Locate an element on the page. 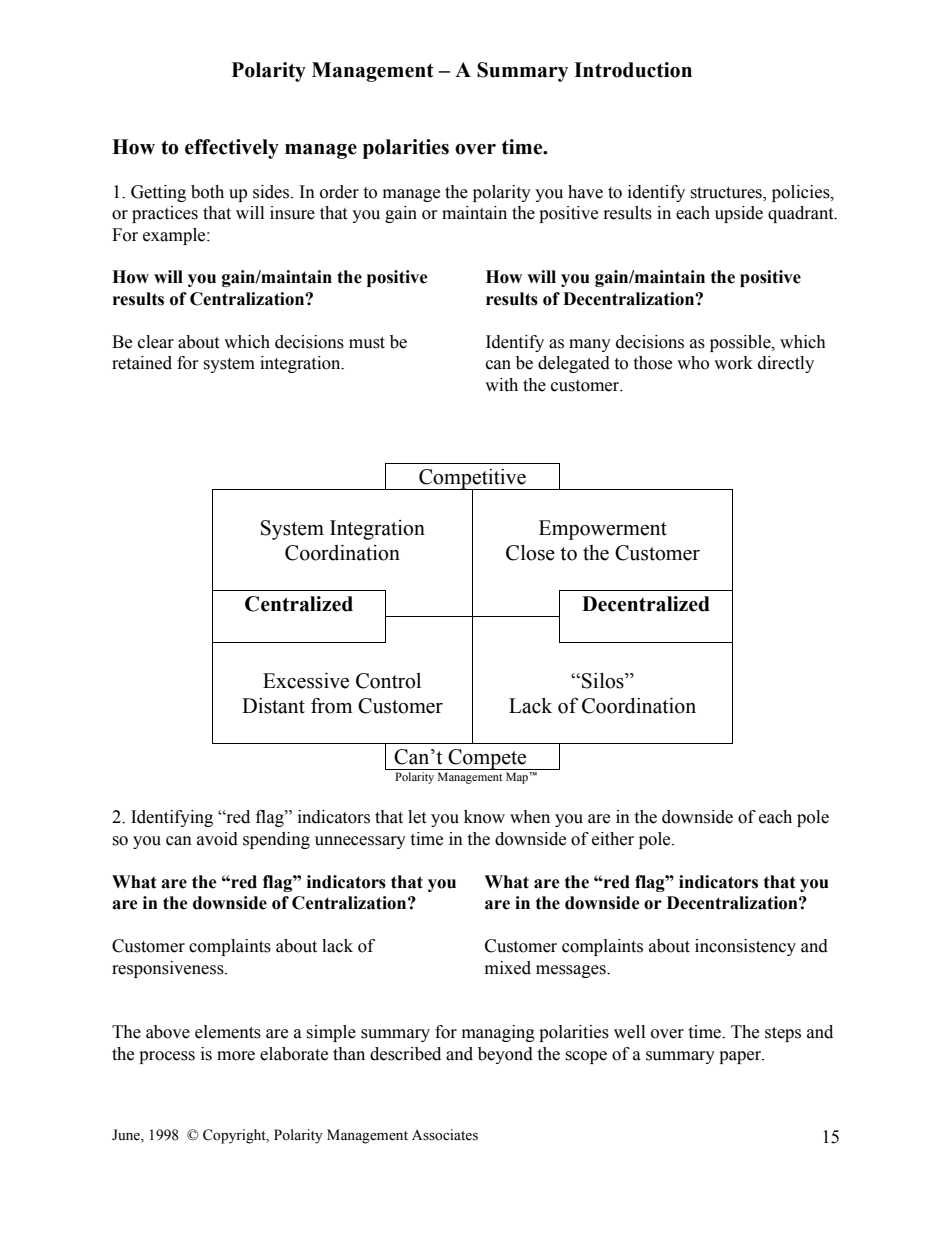 This page has width=952, height=1233. inconsistency is located at coordinates (745, 947).
